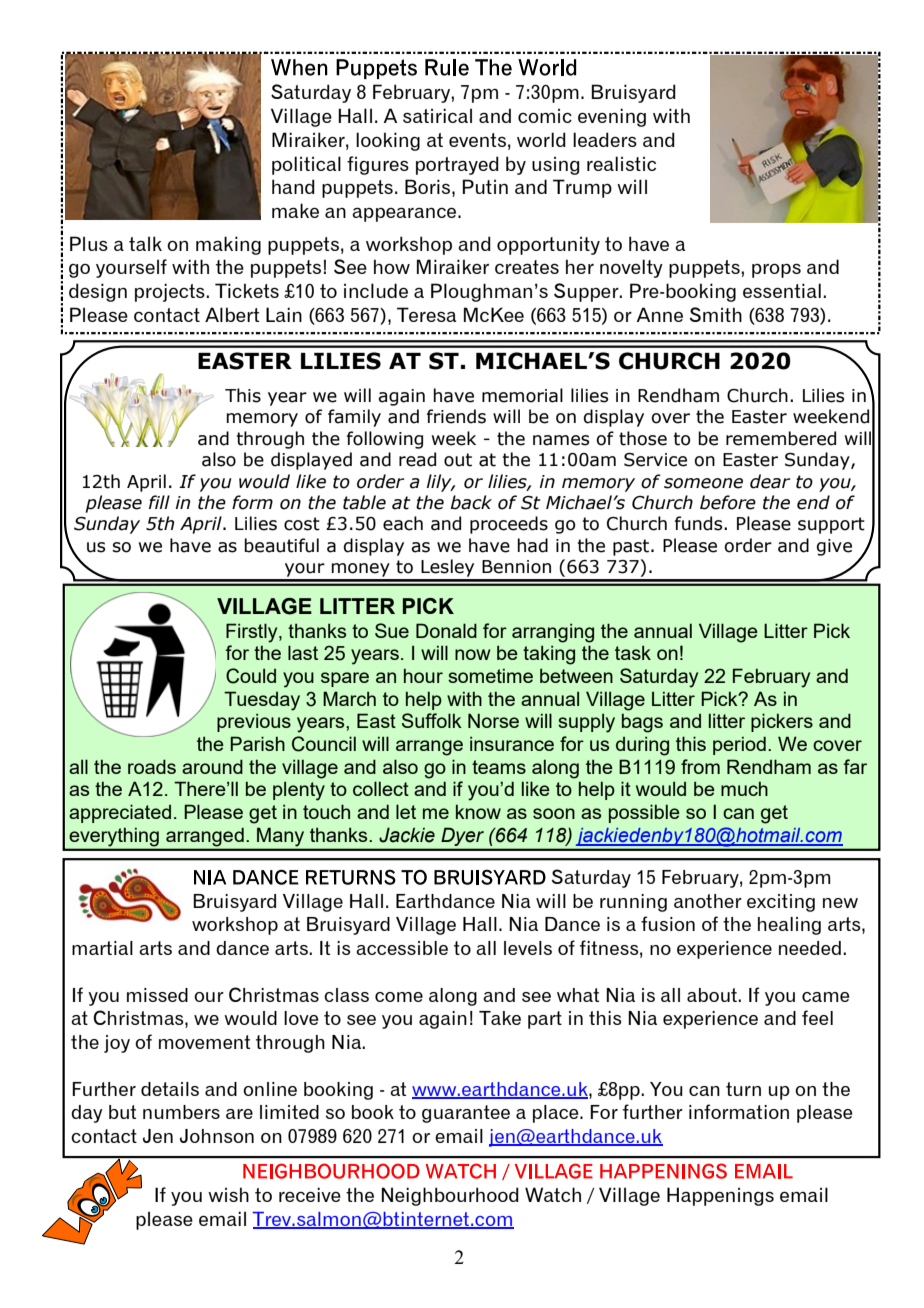 Image resolution: width=924 pixels, height=1308 pixels. Describe the element at coordinates (621, 163) in the document. I see `realistic` at that location.
